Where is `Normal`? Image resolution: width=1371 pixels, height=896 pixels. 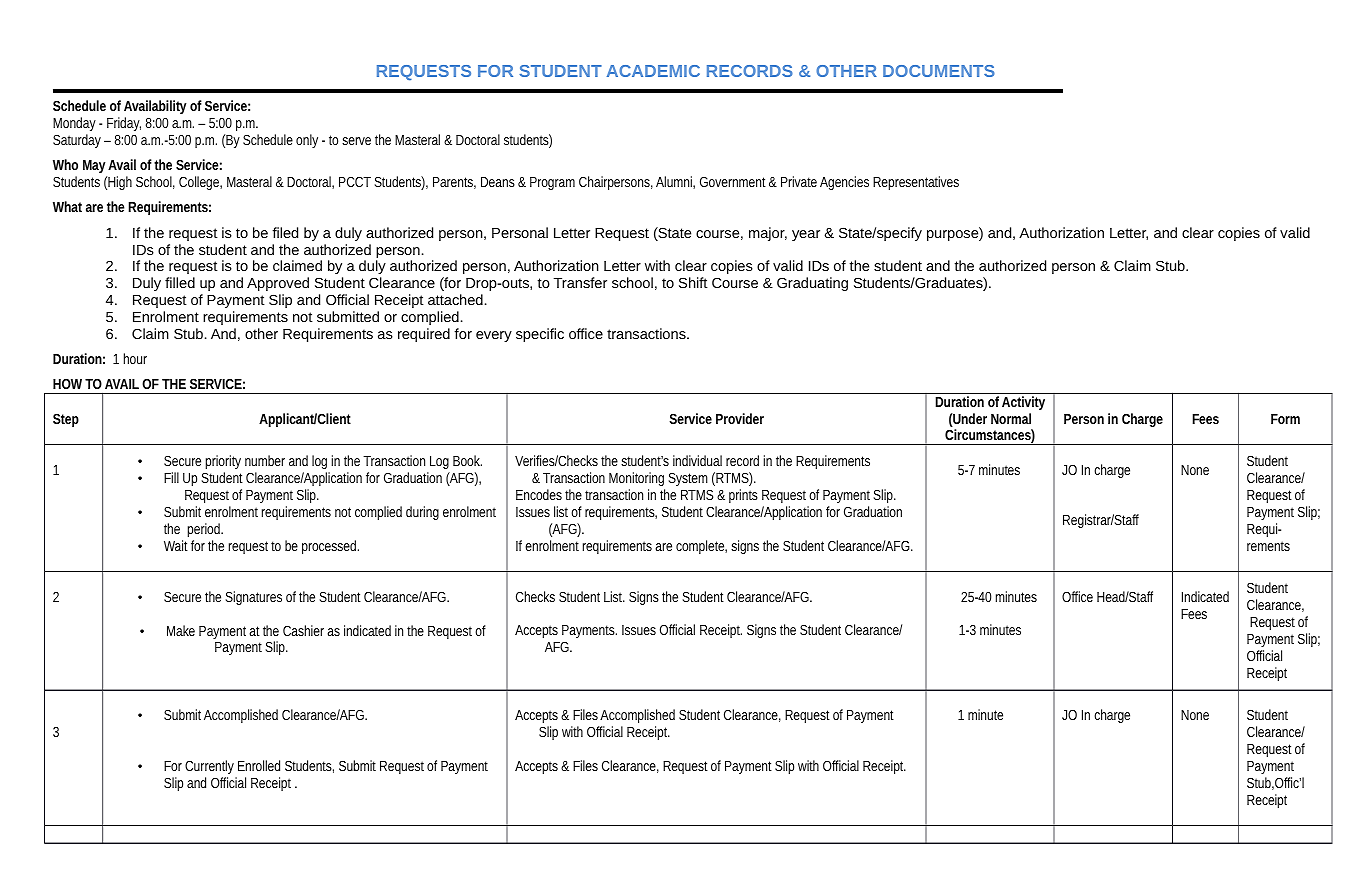 Normal is located at coordinates (1011, 418).
